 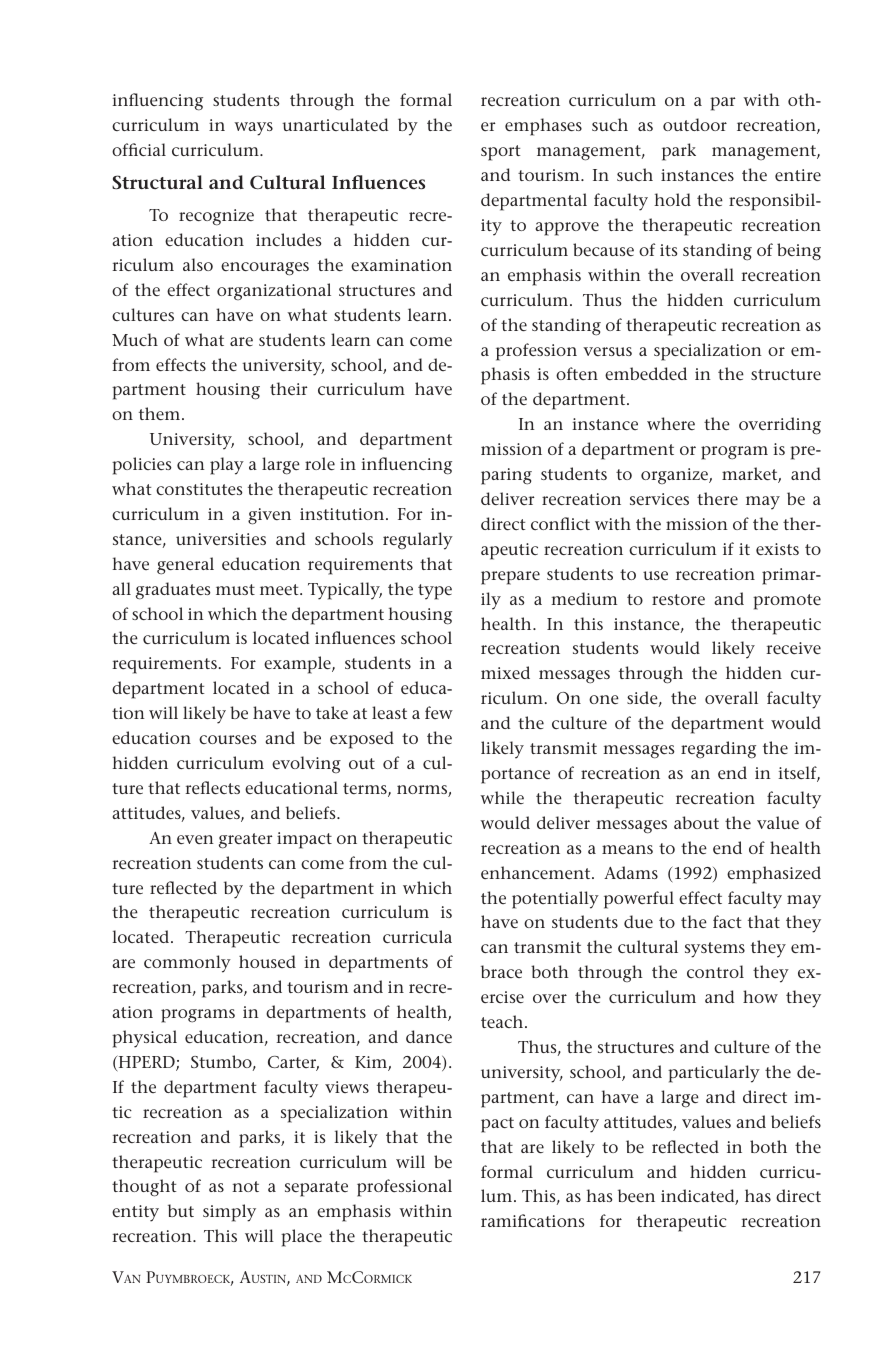 I want to click on outdoor, so click(x=695, y=124).
